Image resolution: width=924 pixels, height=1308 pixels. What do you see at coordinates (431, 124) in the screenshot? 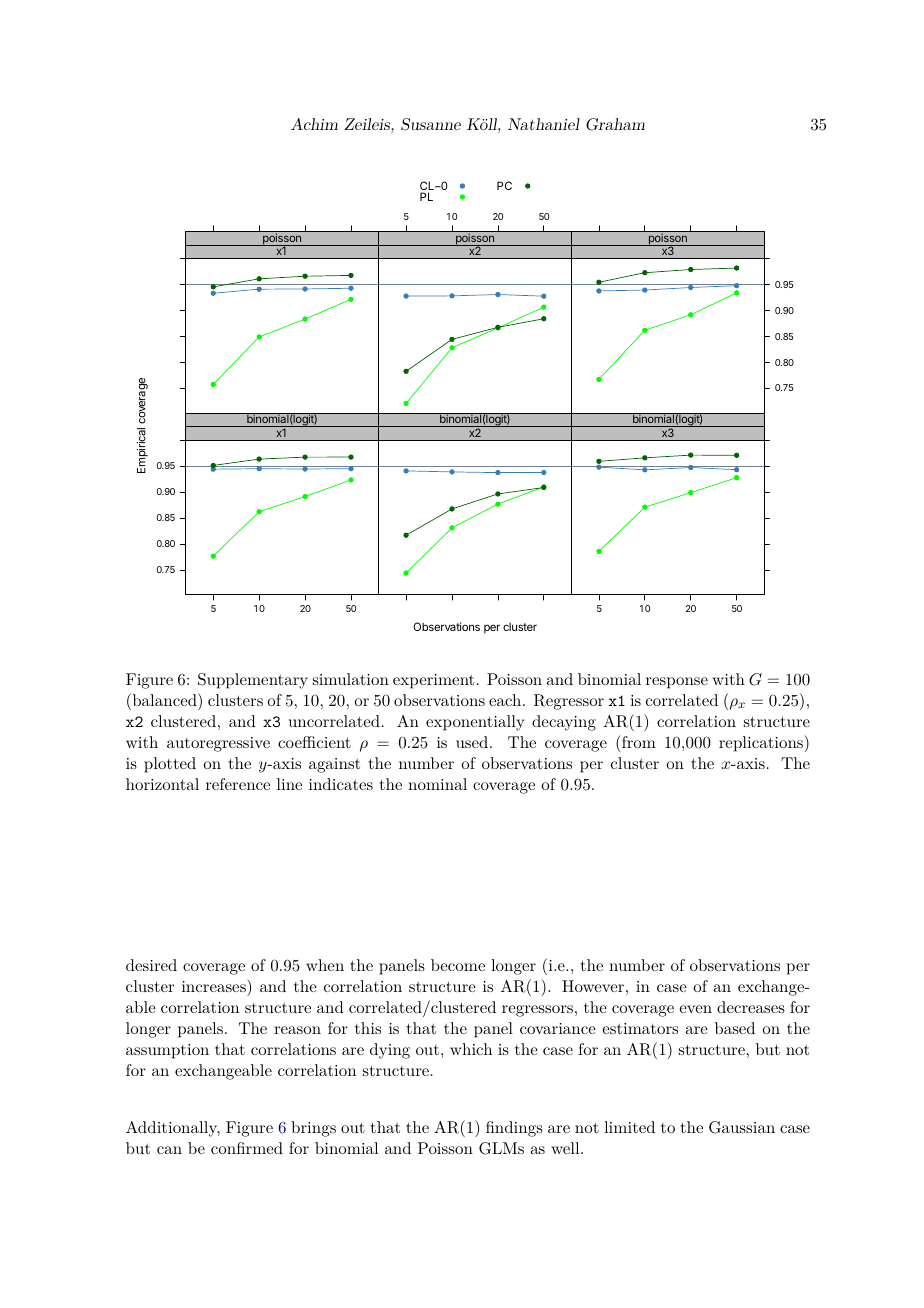
I see `Susanne` at bounding box center [431, 124].
